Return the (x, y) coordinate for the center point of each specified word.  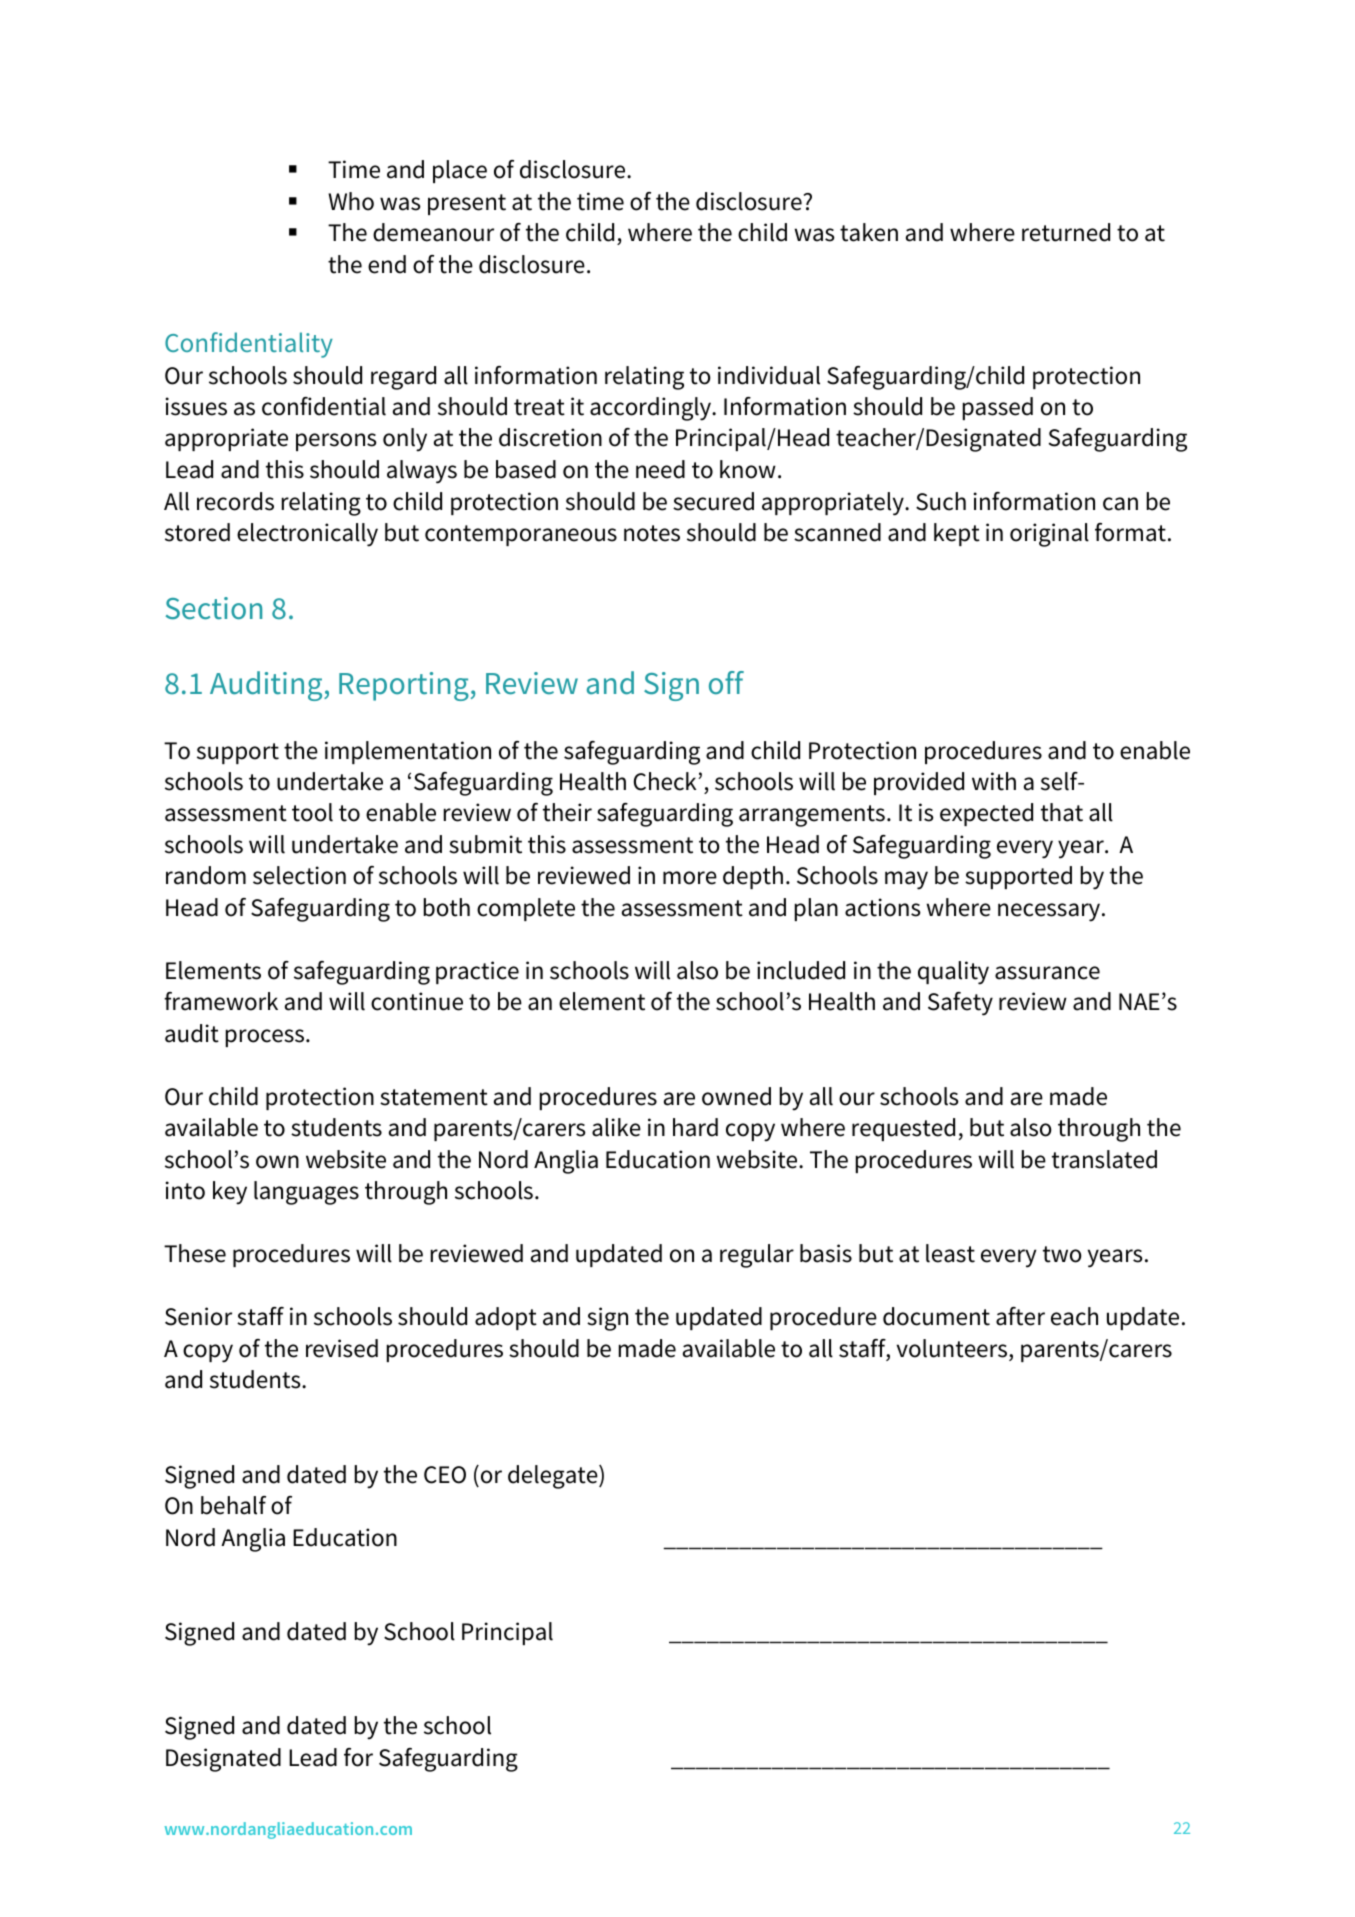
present (467, 204)
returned (1066, 232)
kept (957, 534)
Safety (960, 1004)
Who (351, 201)
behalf (233, 1505)
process (266, 1038)
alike (616, 1127)
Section (214, 608)
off (726, 683)
